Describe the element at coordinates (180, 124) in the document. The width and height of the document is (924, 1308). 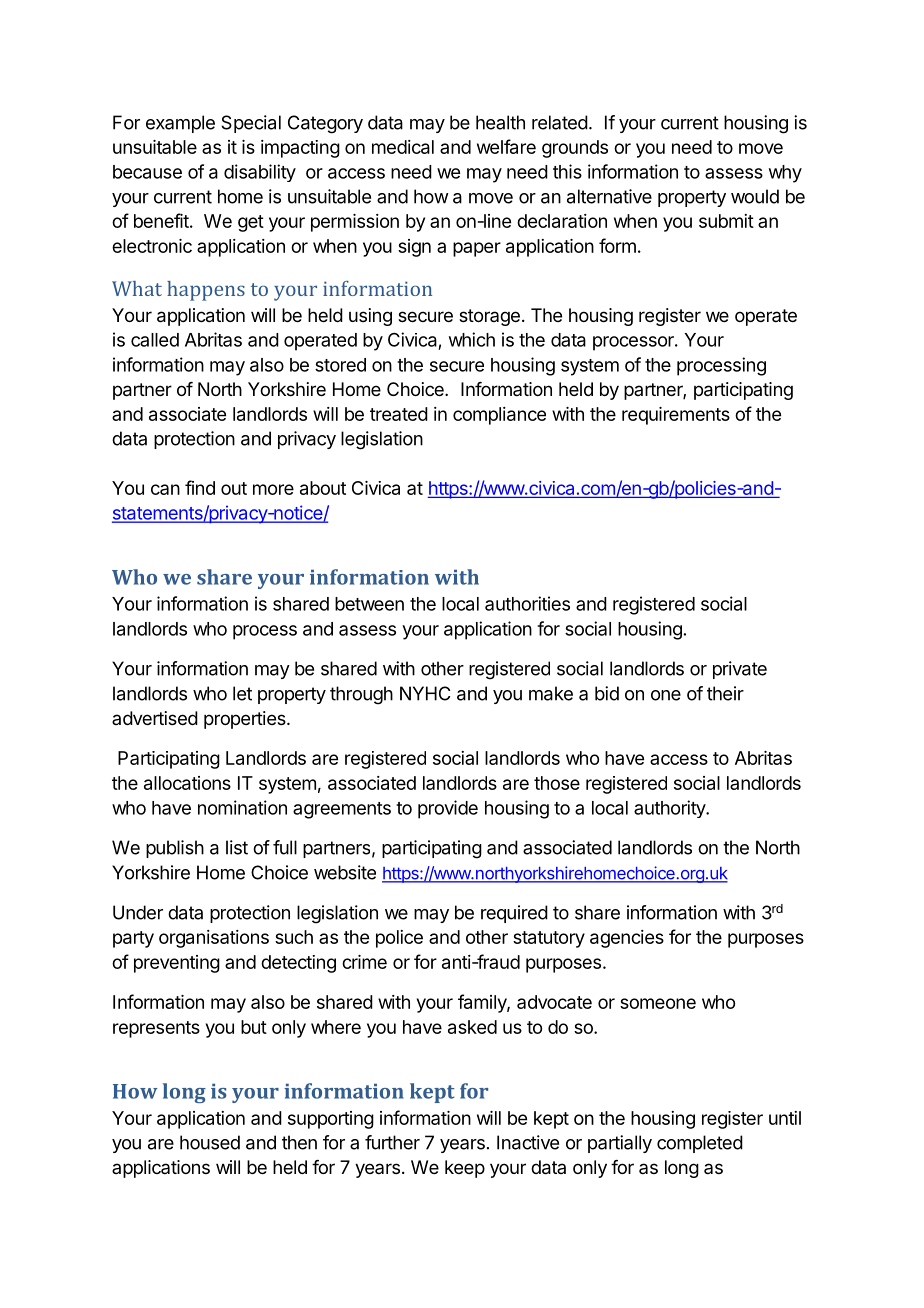
I see `example` at that location.
